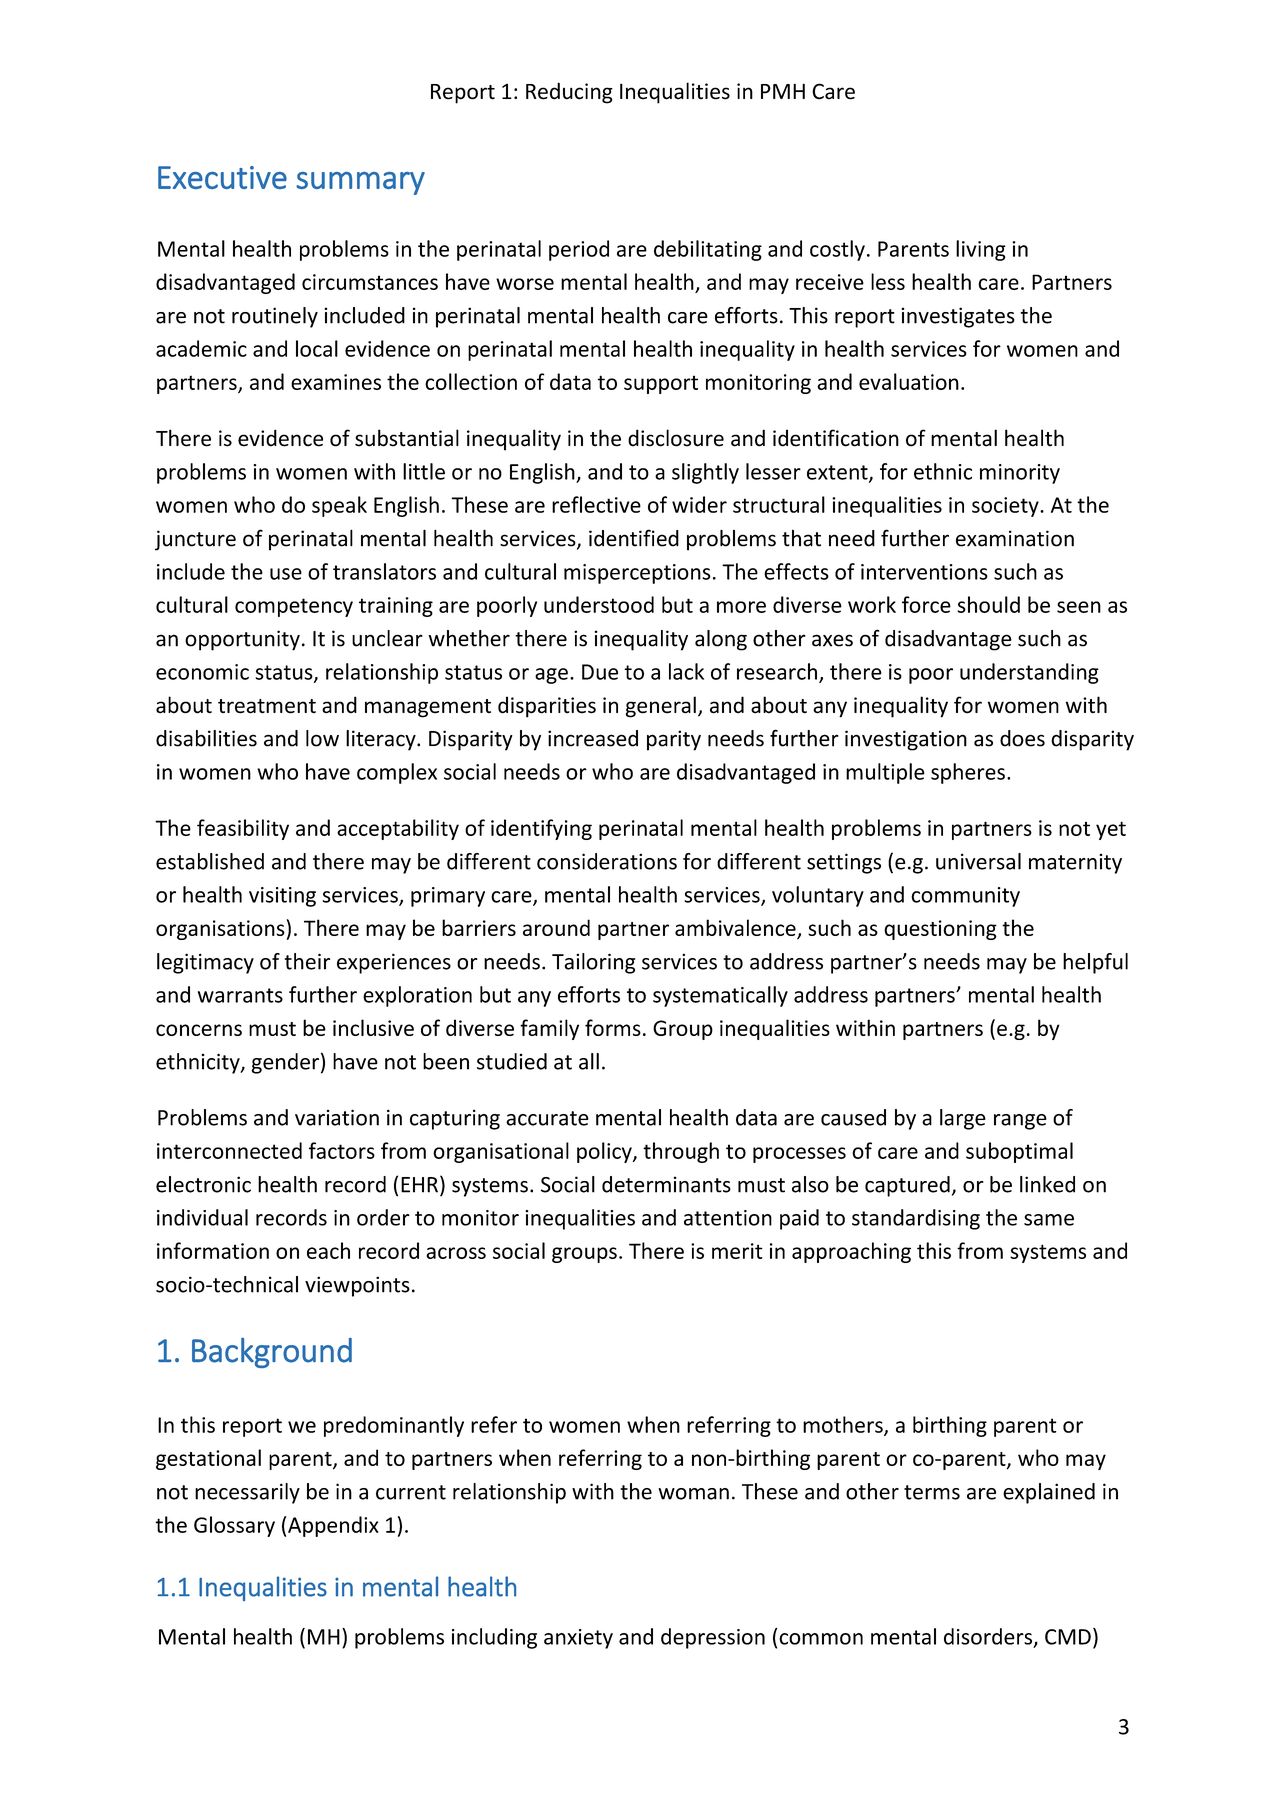 This screenshot has height=1818, width=1285. I want to click on considerations, so click(607, 861).
